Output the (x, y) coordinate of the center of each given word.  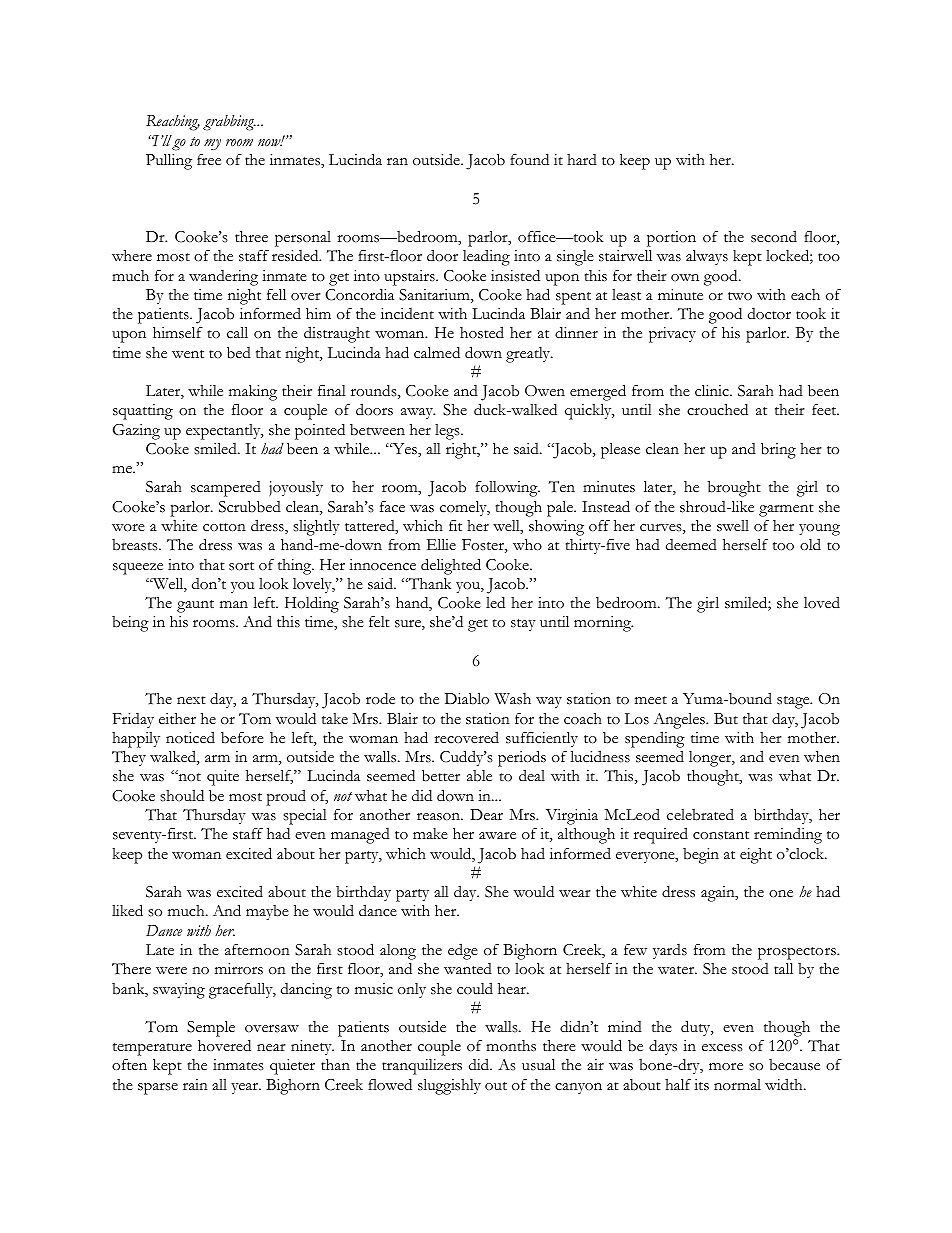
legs (448, 432)
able (479, 776)
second (774, 236)
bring (778, 450)
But (726, 718)
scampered (226, 489)
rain (195, 1084)
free (209, 160)
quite (223, 778)
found (529, 159)
